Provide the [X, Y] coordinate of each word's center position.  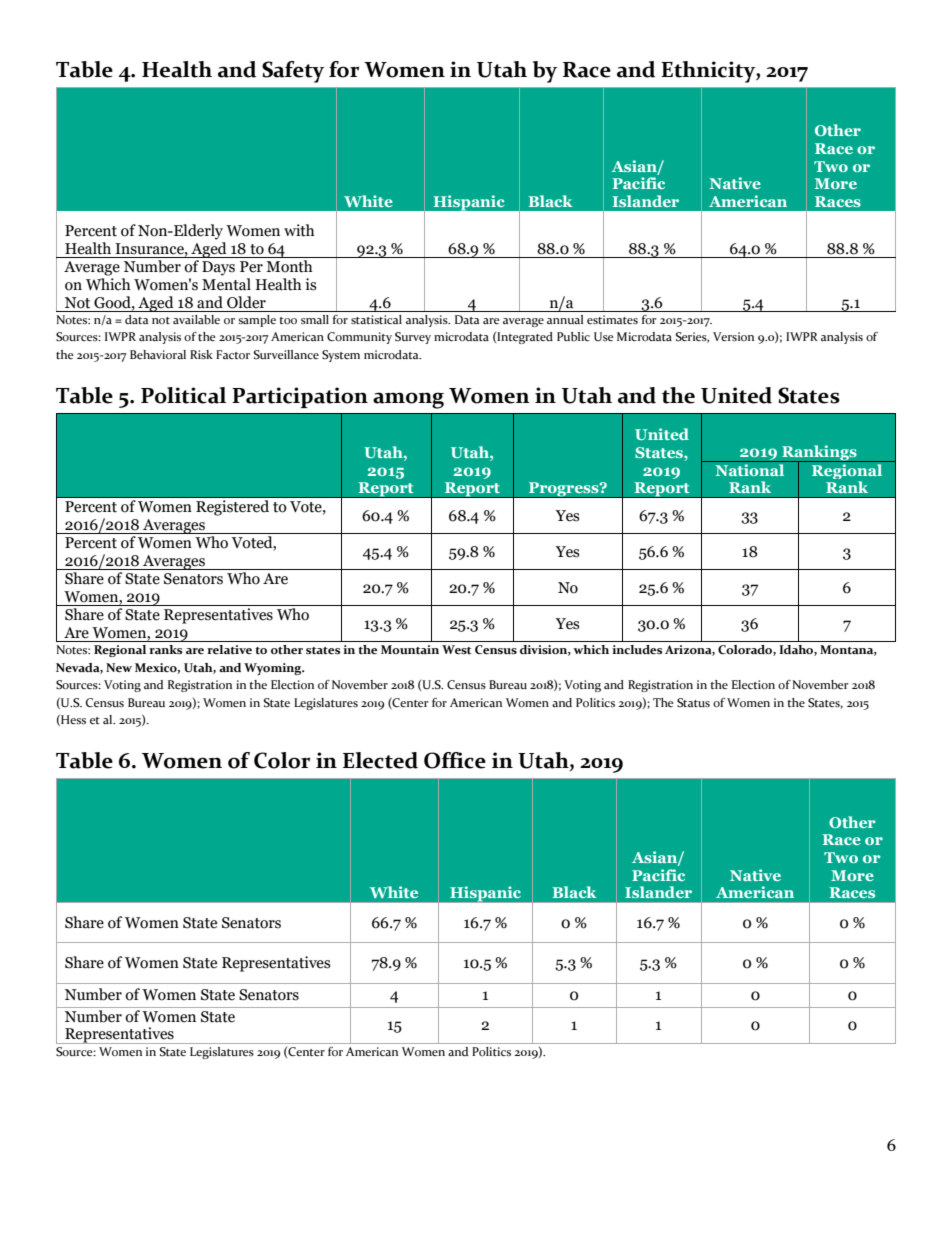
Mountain [410, 649]
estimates [612, 319]
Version [733, 336]
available [196, 319]
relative [229, 650]
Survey [413, 338]
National [750, 468]
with [299, 230]
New [119, 668]
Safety [293, 72]
